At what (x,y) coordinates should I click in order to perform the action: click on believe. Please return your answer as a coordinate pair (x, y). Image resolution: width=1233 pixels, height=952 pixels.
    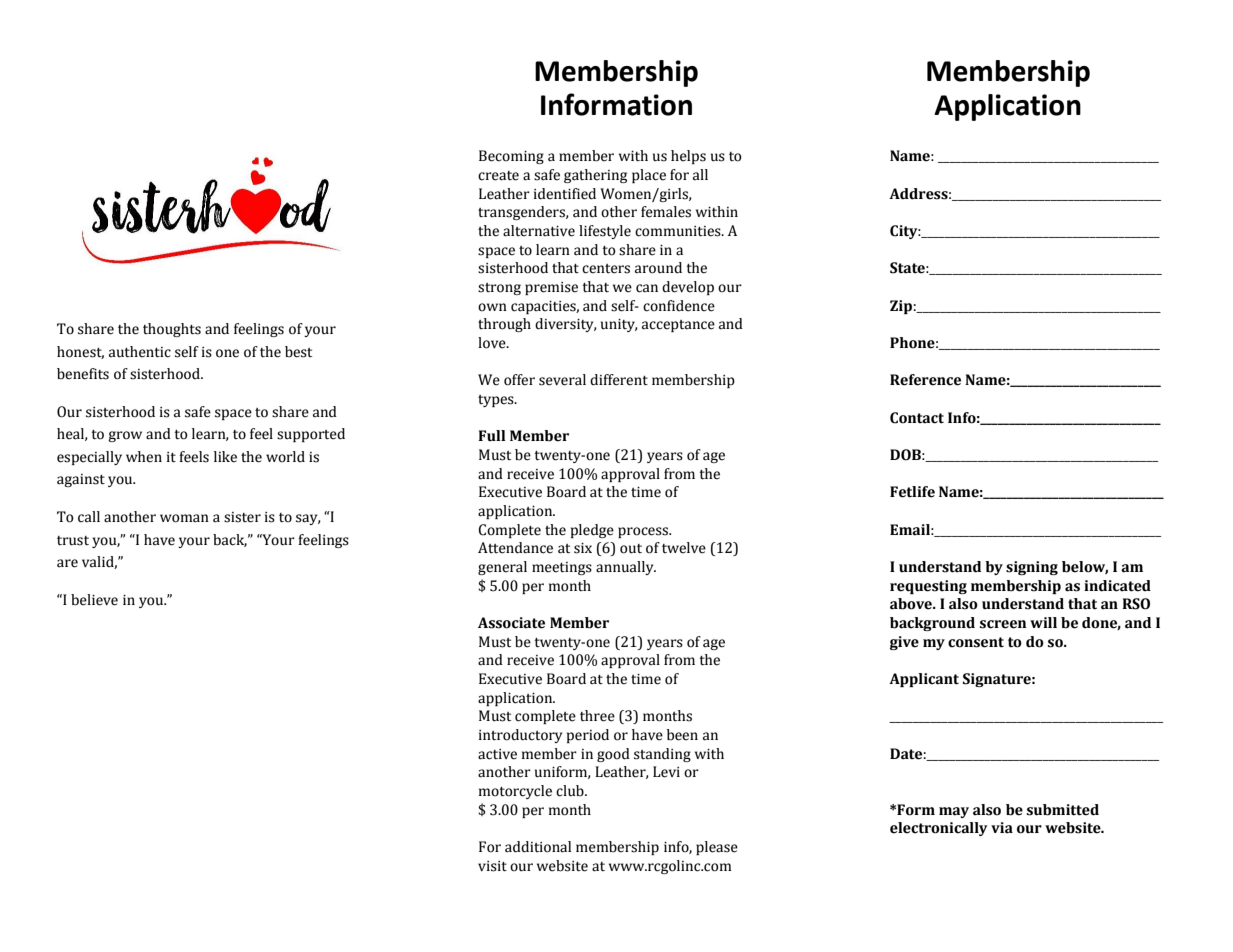
    Looking at the image, I should click on (94, 600).
